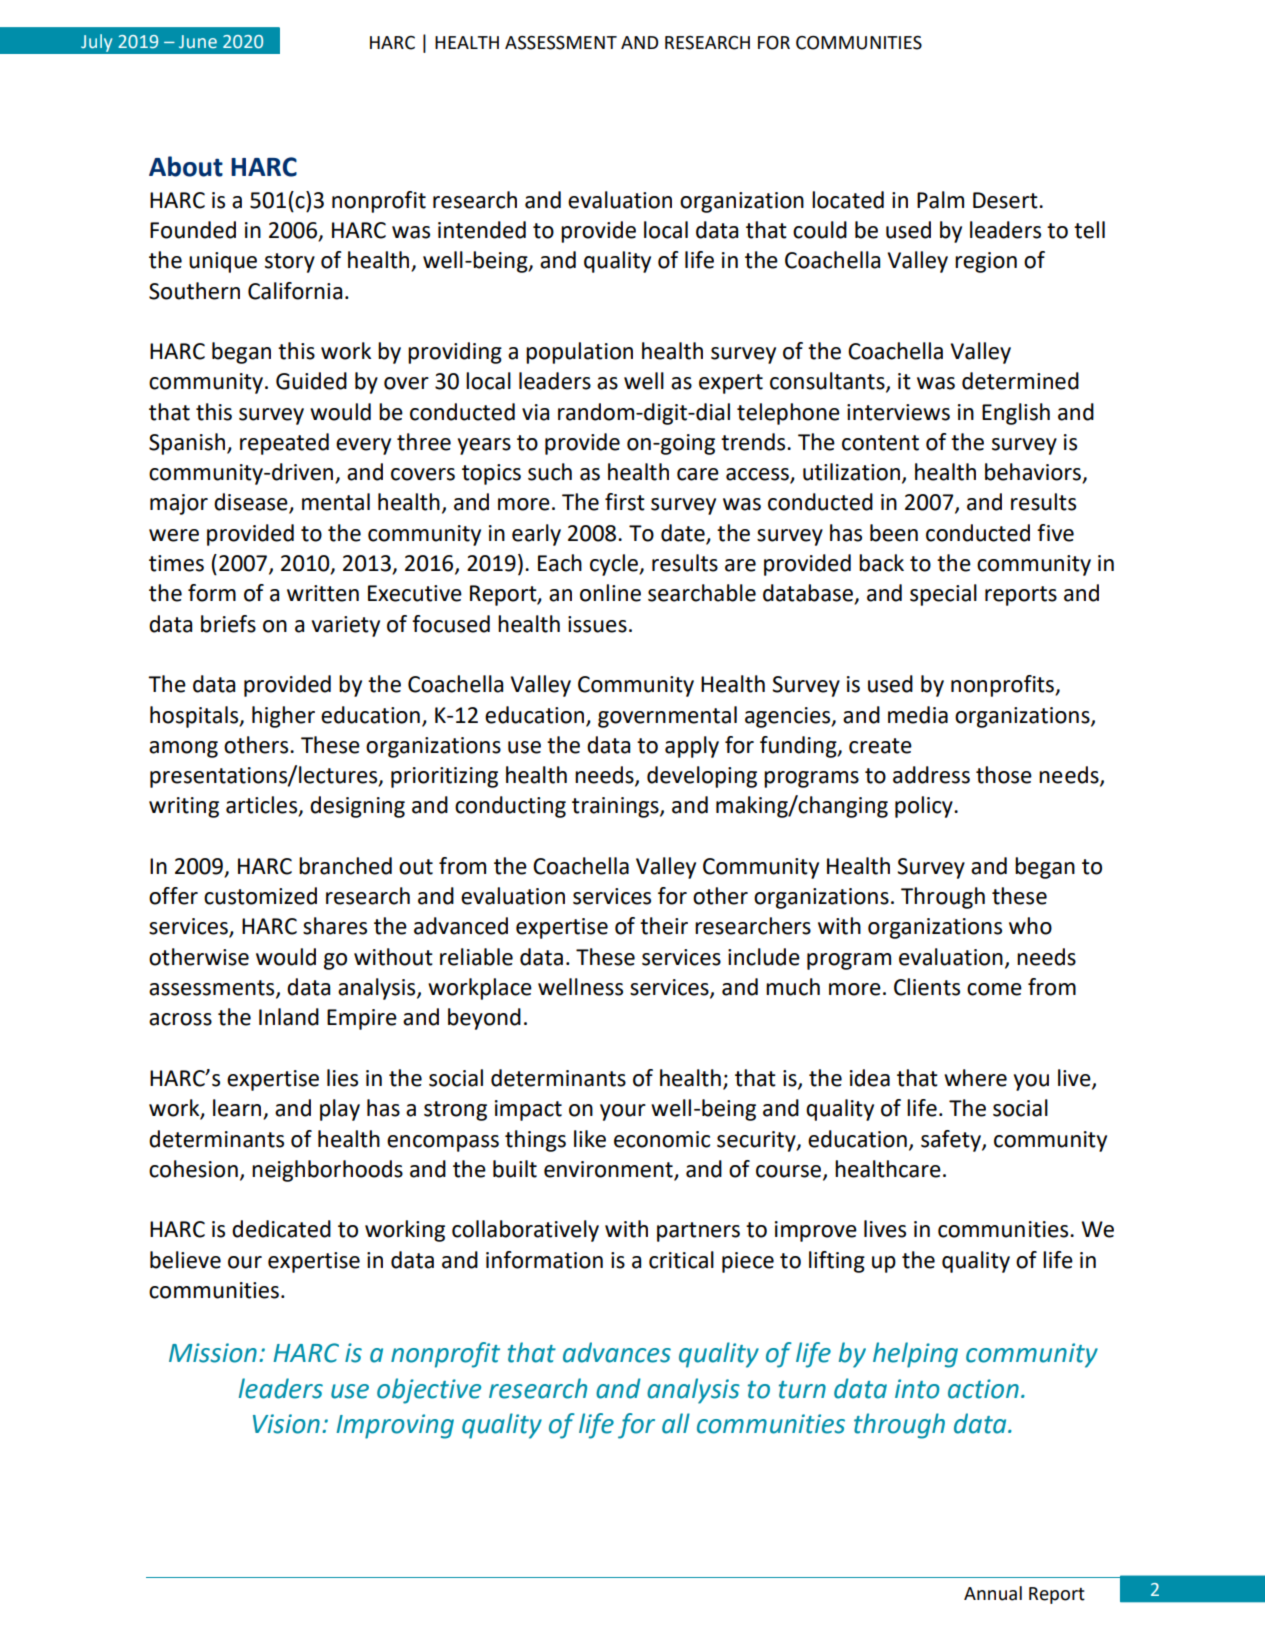  Describe the element at coordinates (482, 230) in the document. I see `intended` at that location.
